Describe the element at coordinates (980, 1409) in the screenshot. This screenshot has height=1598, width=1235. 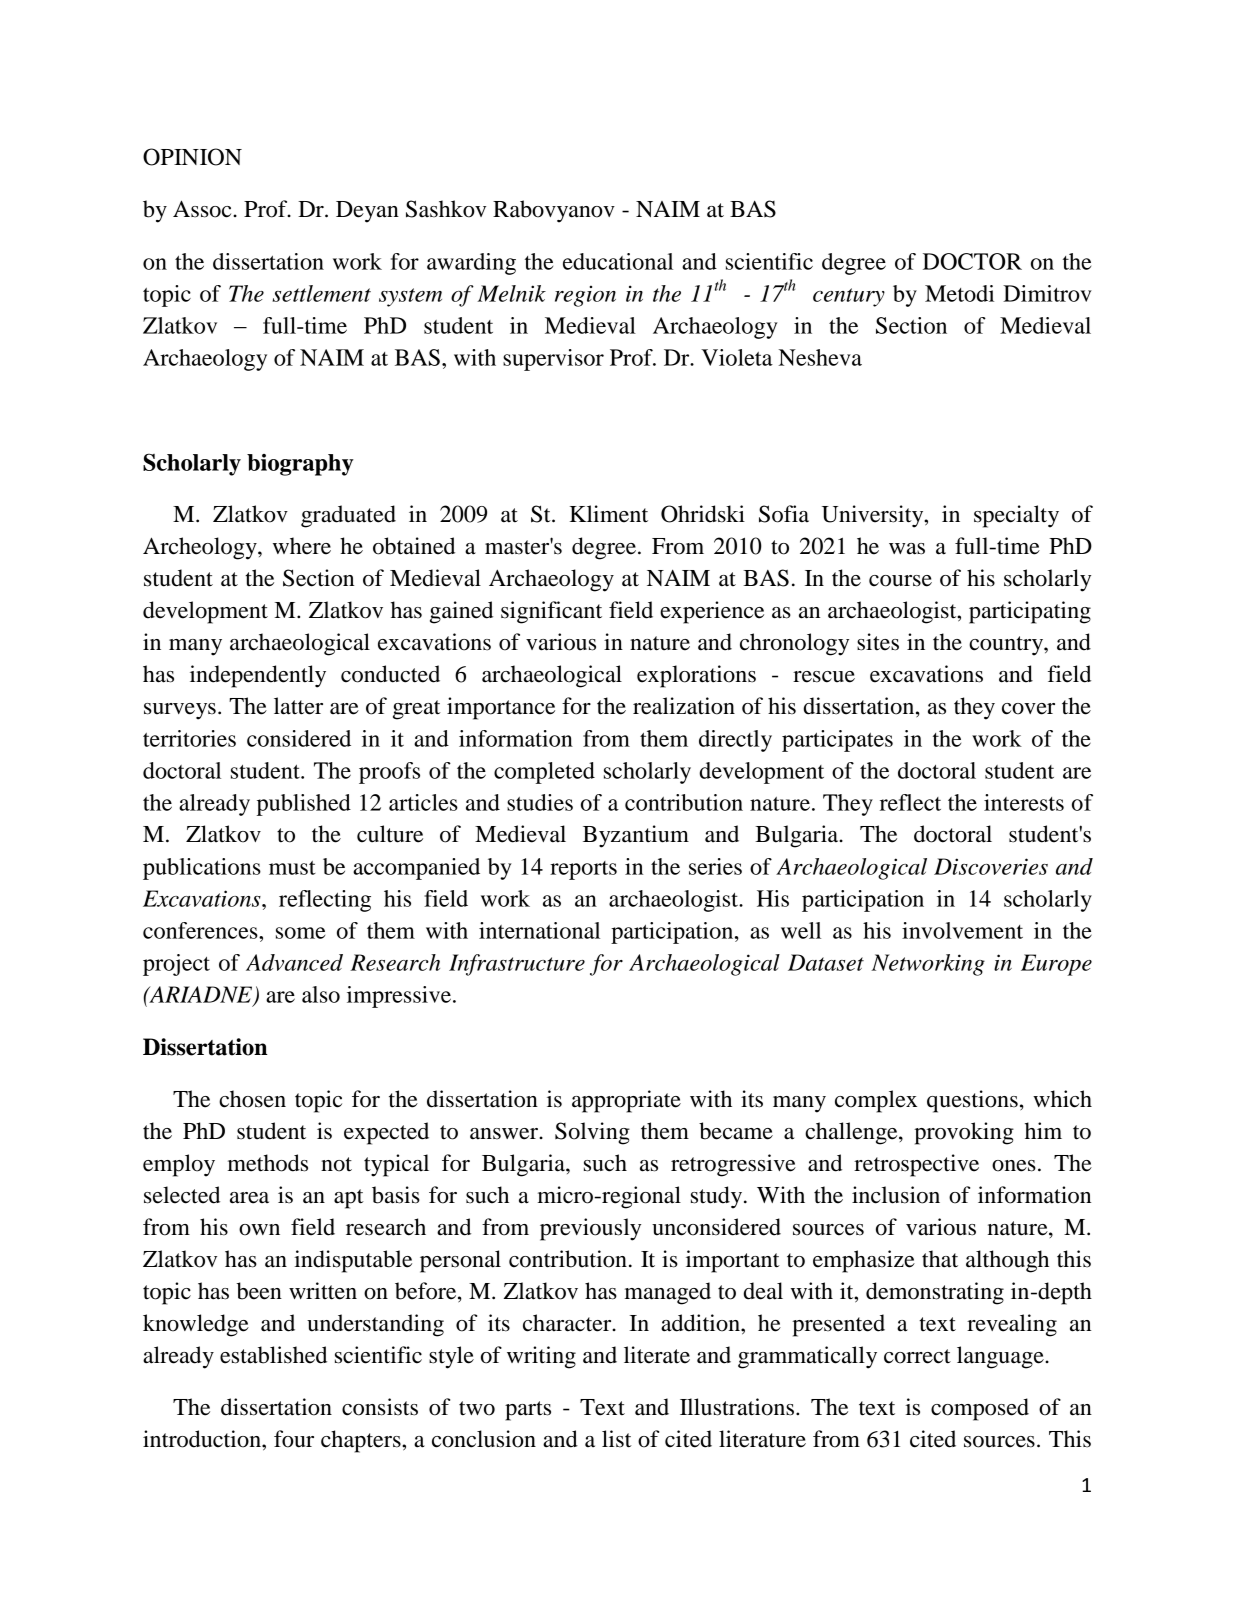
I see `composed` at that location.
